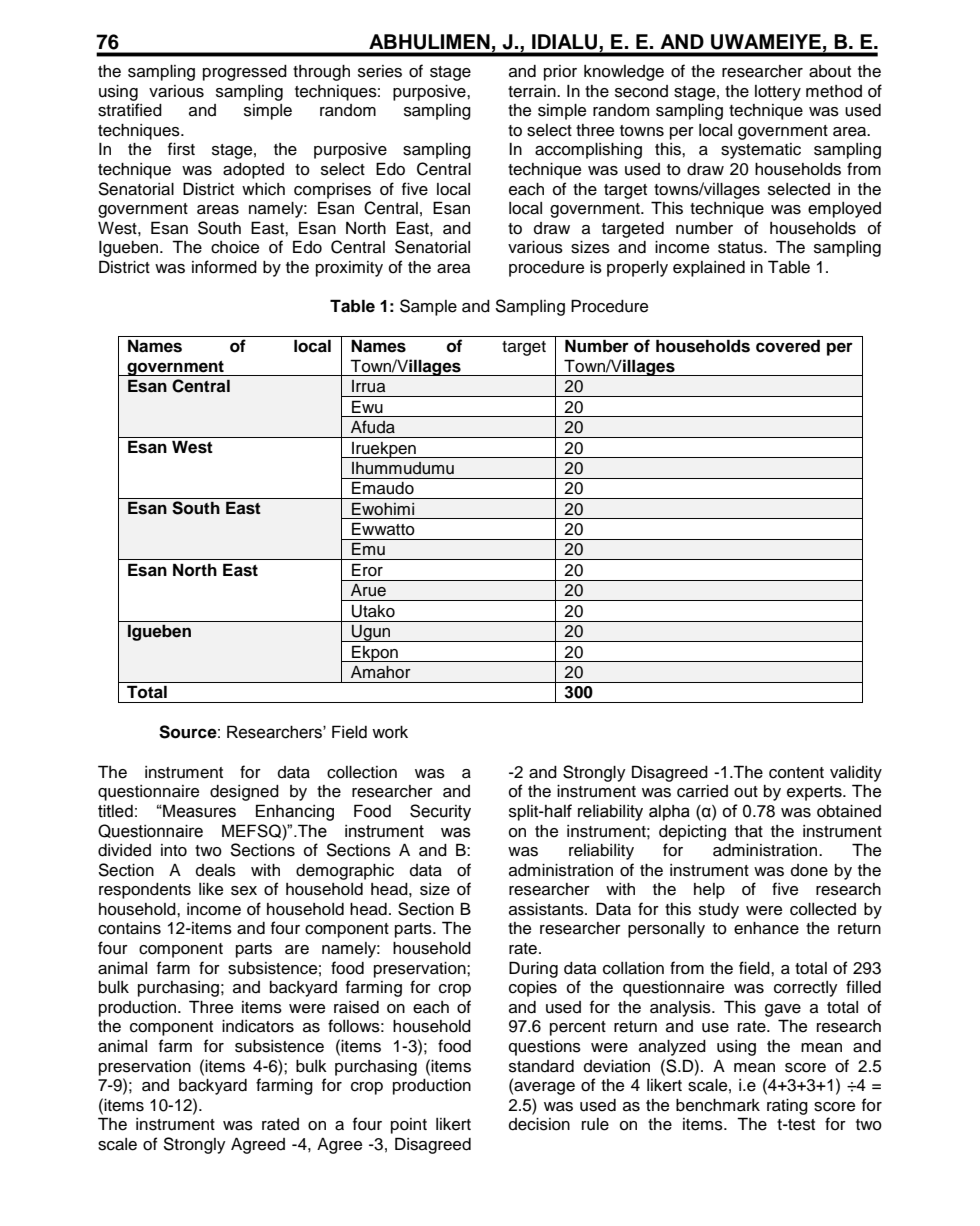 The width and height of the image is (980, 1226). Describe the element at coordinates (174, 850) in the image. I see `into` at that location.
